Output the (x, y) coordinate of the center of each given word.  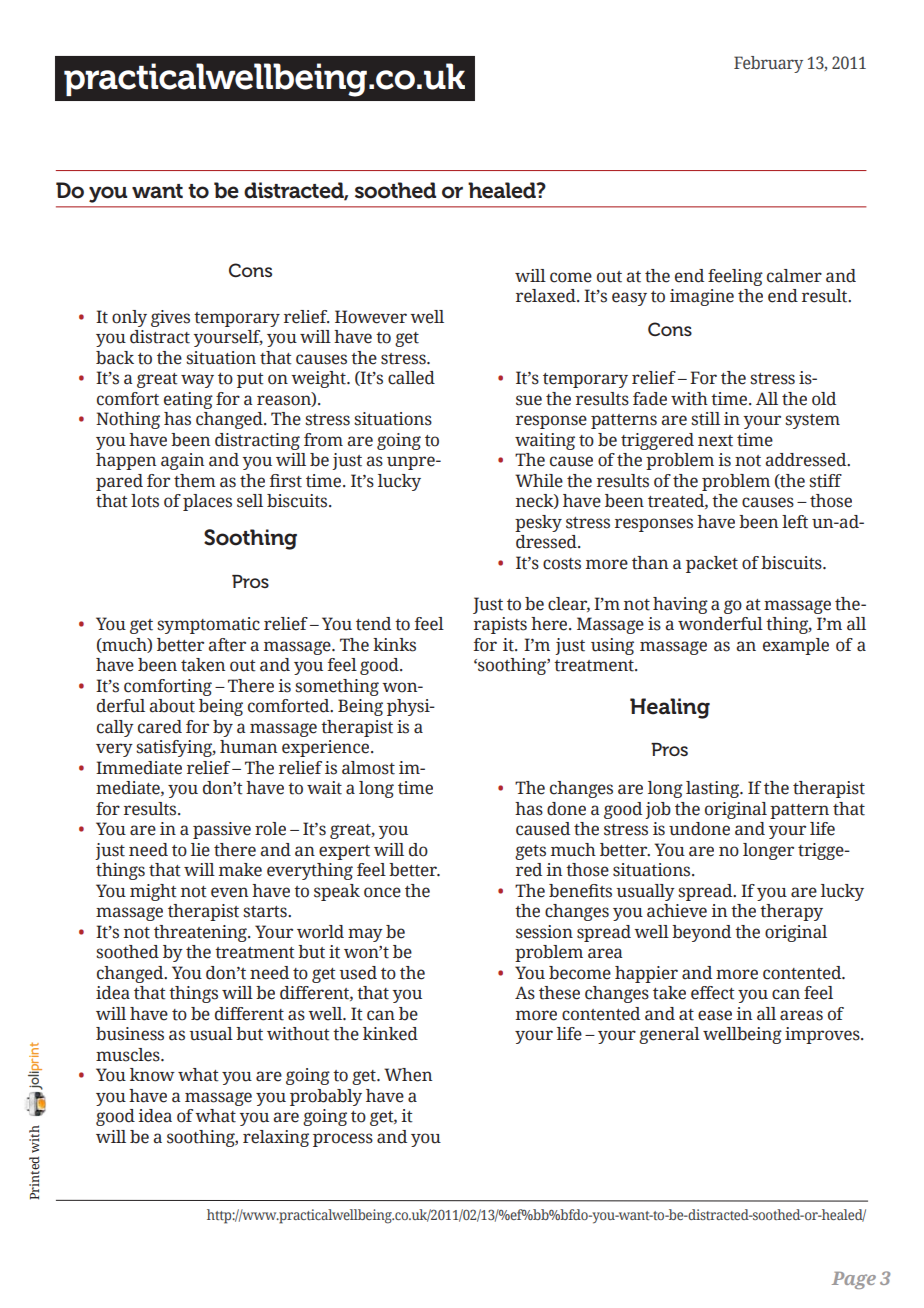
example (796, 646)
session (544, 932)
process (343, 1140)
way (197, 381)
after (227, 645)
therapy (791, 912)
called (411, 378)
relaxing (276, 1138)
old (824, 399)
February (768, 64)
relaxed (547, 296)
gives (170, 318)
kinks (394, 645)
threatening (201, 933)
